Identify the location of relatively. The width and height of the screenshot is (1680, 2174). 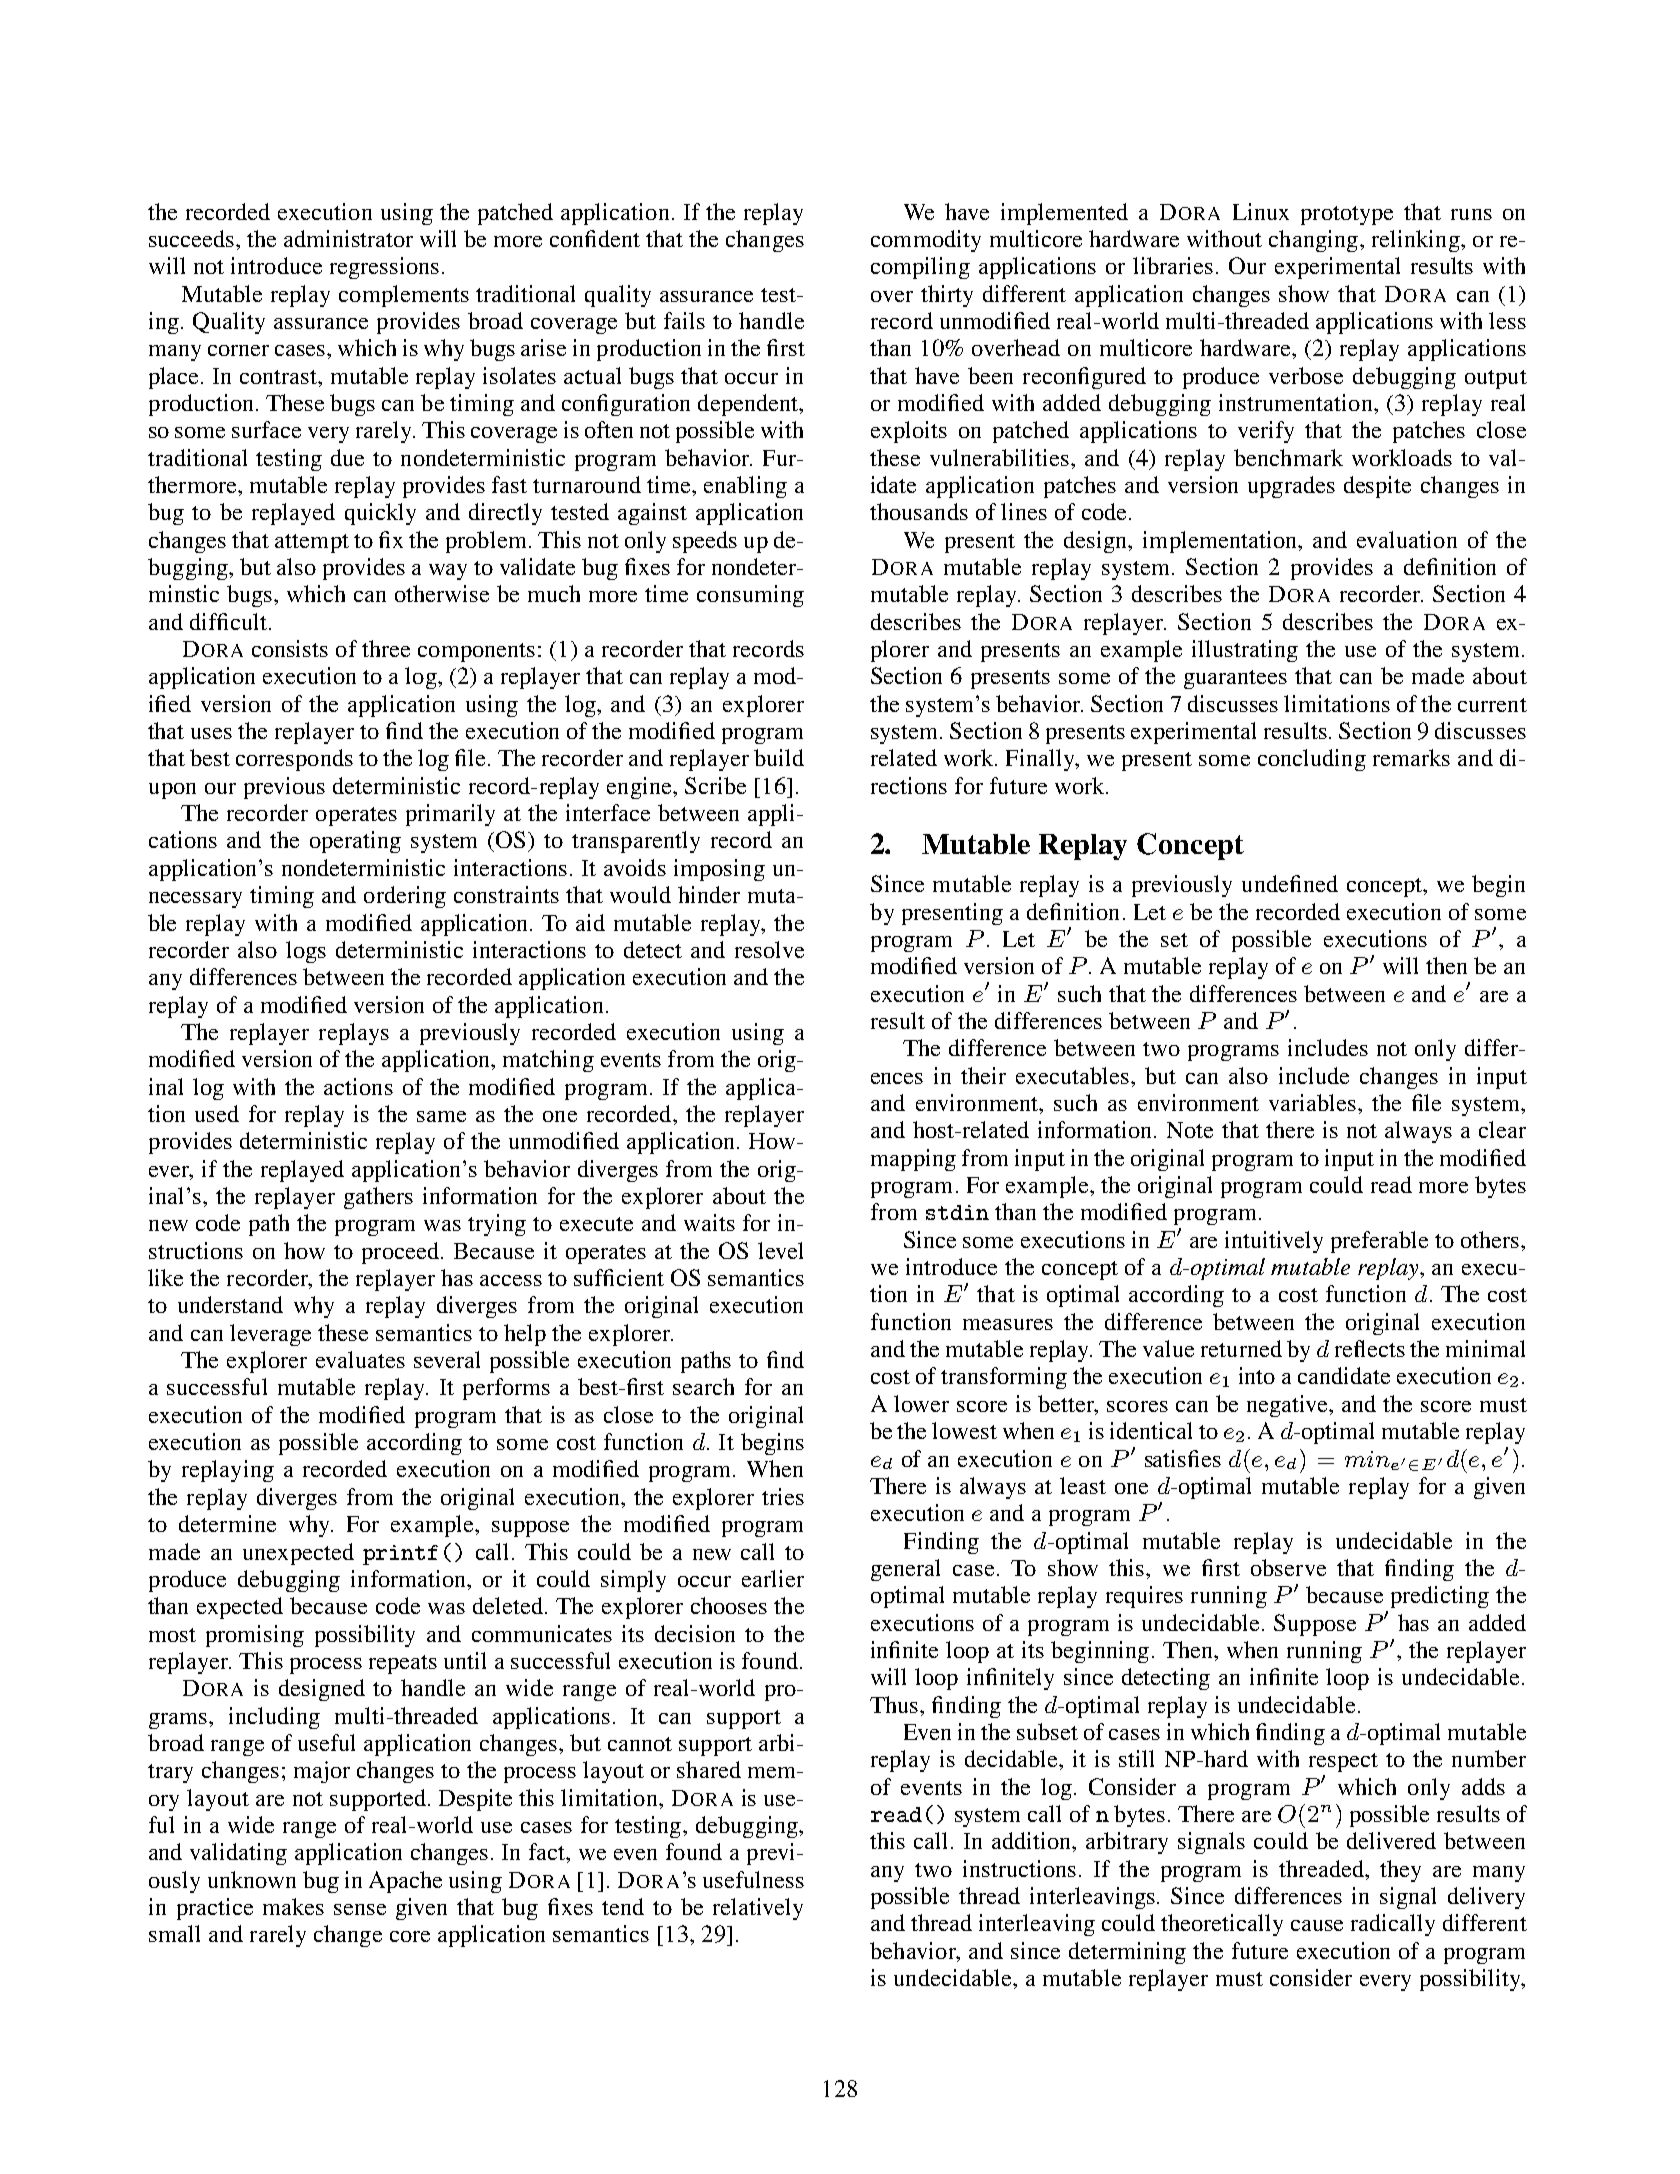
(758, 1909).
